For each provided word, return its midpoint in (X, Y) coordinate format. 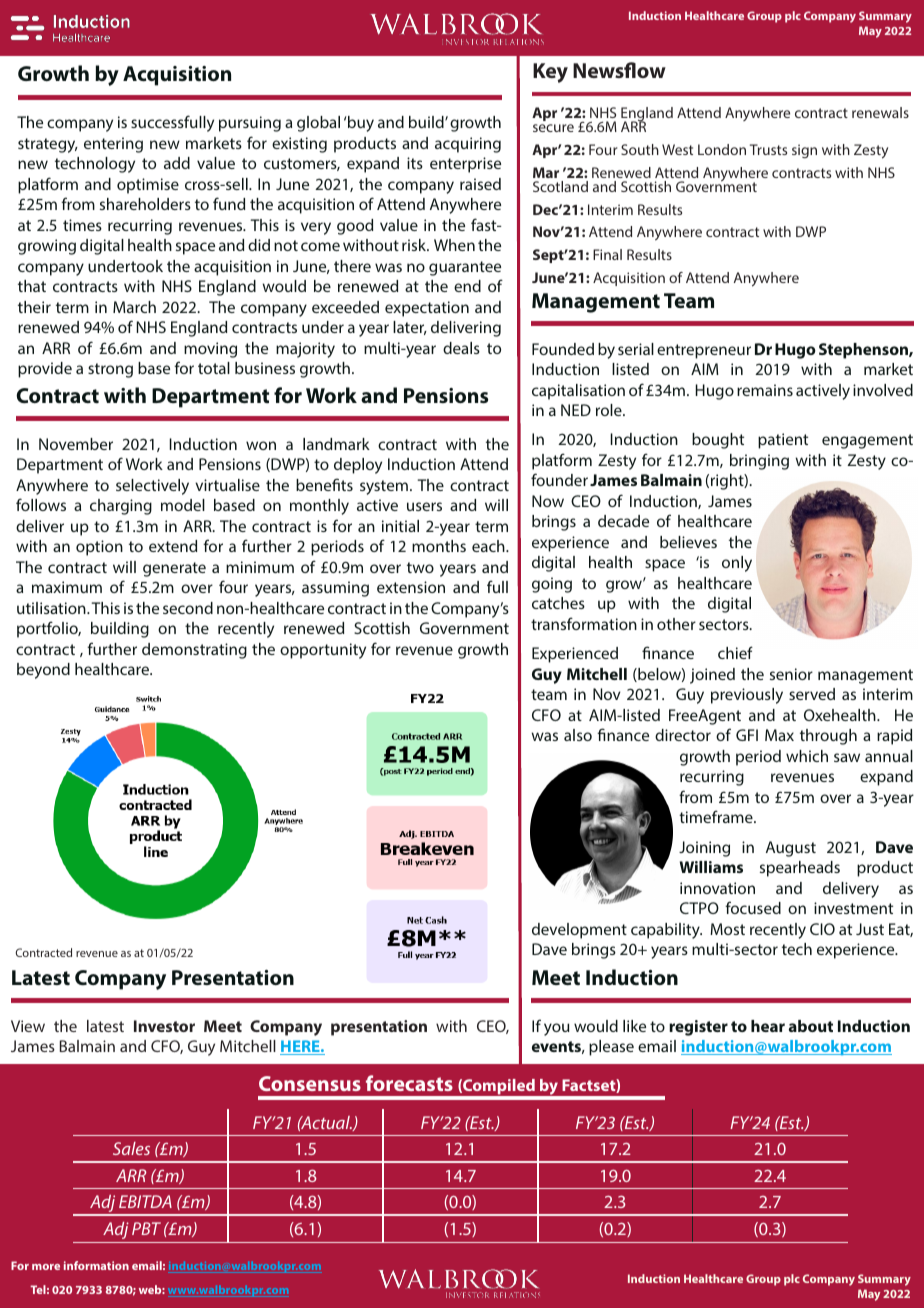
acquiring (468, 145)
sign (804, 151)
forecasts (409, 1083)
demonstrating (194, 651)
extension (411, 587)
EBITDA (145, 1201)
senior (791, 674)
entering (113, 145)
